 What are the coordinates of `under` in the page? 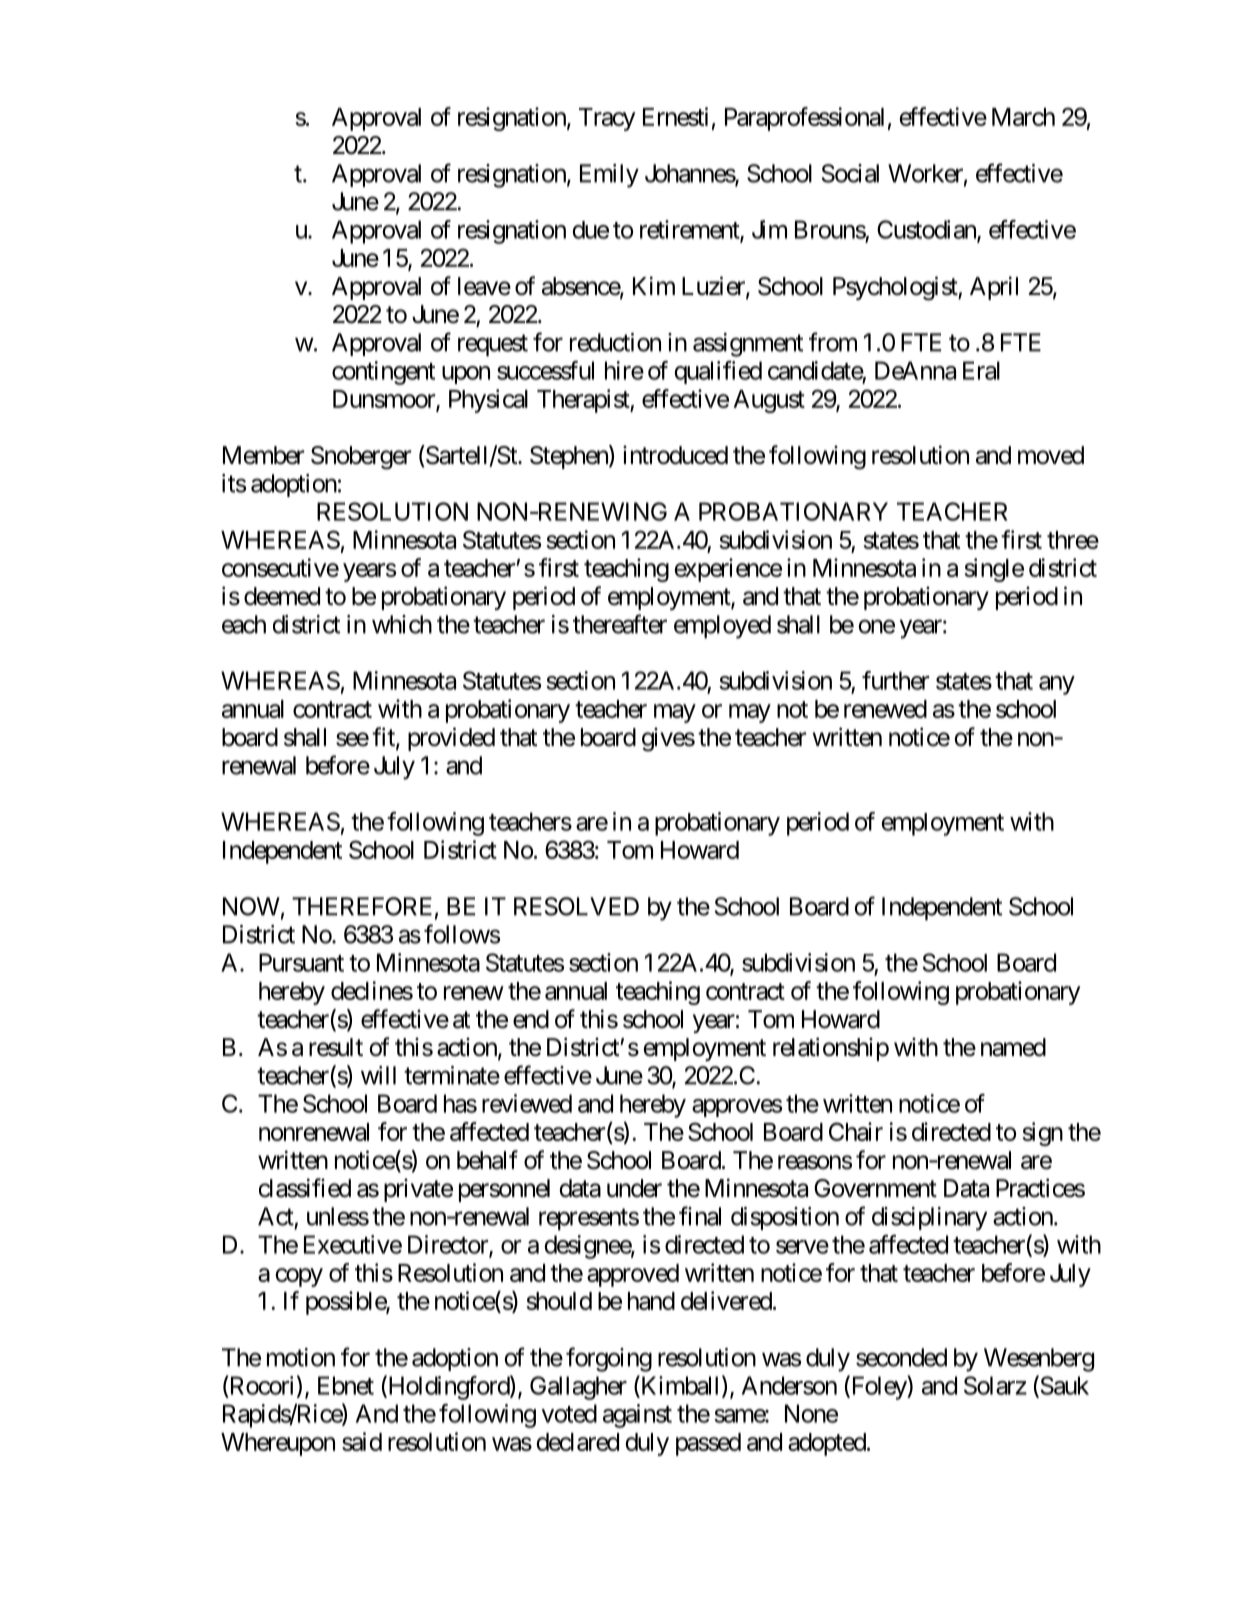 It's located at (634, 1188).
